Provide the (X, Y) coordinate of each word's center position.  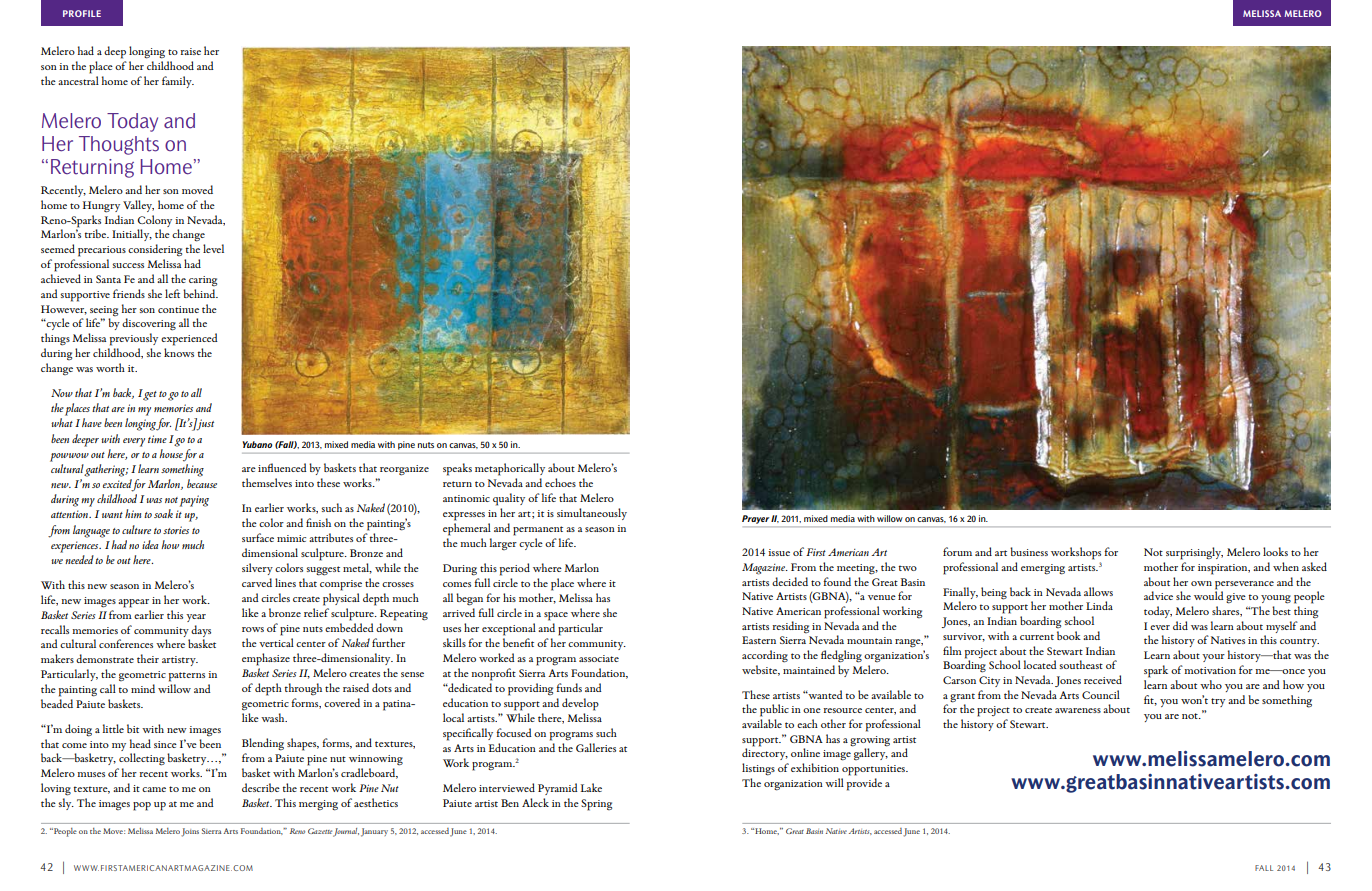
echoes (560, 482)
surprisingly (1194, 553)
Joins (190, 832)
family (178, 82)
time (157, 439)
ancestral (78, 80)
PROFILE (82, 13)
